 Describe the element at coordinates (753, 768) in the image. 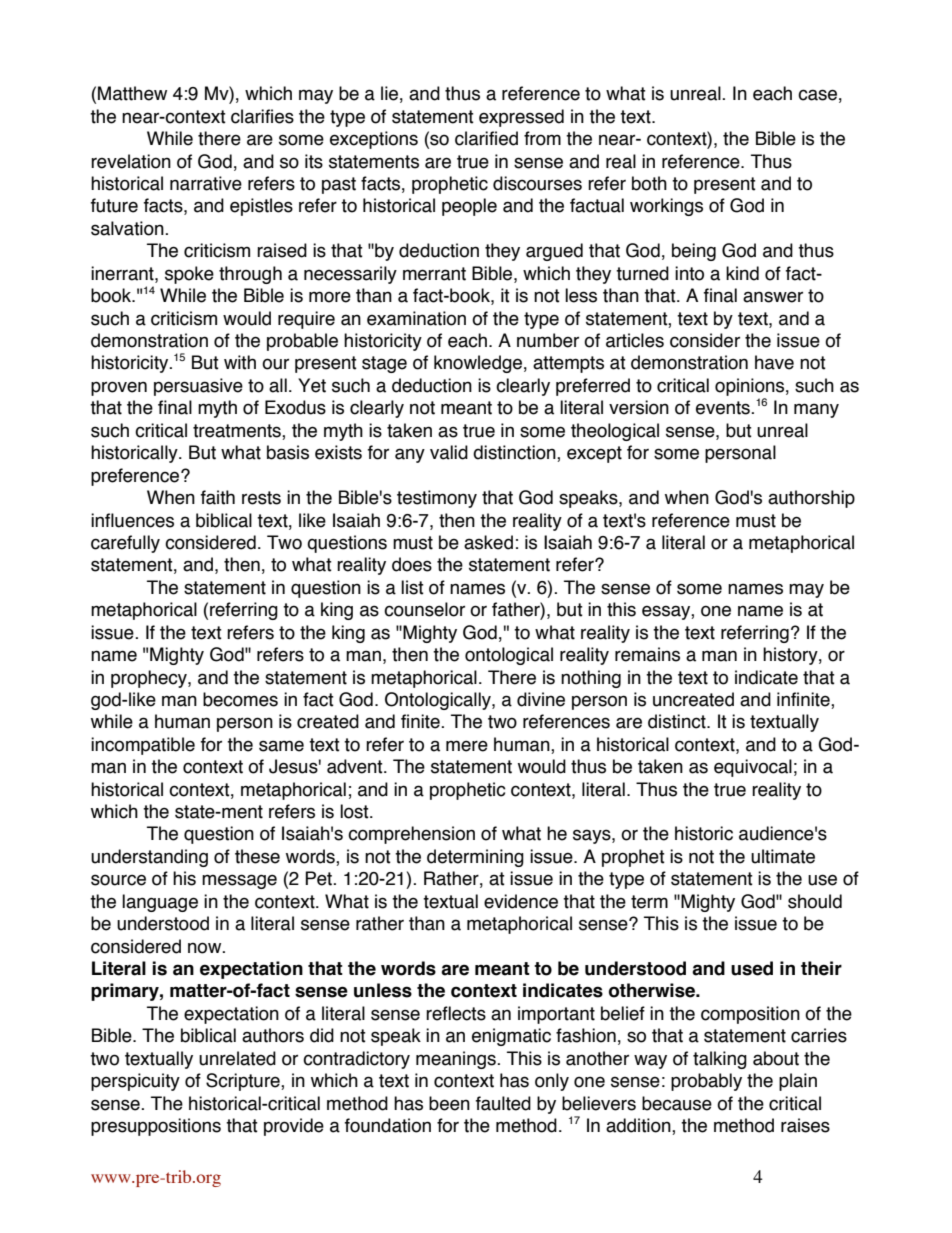

I see `equivocal` at that location.
